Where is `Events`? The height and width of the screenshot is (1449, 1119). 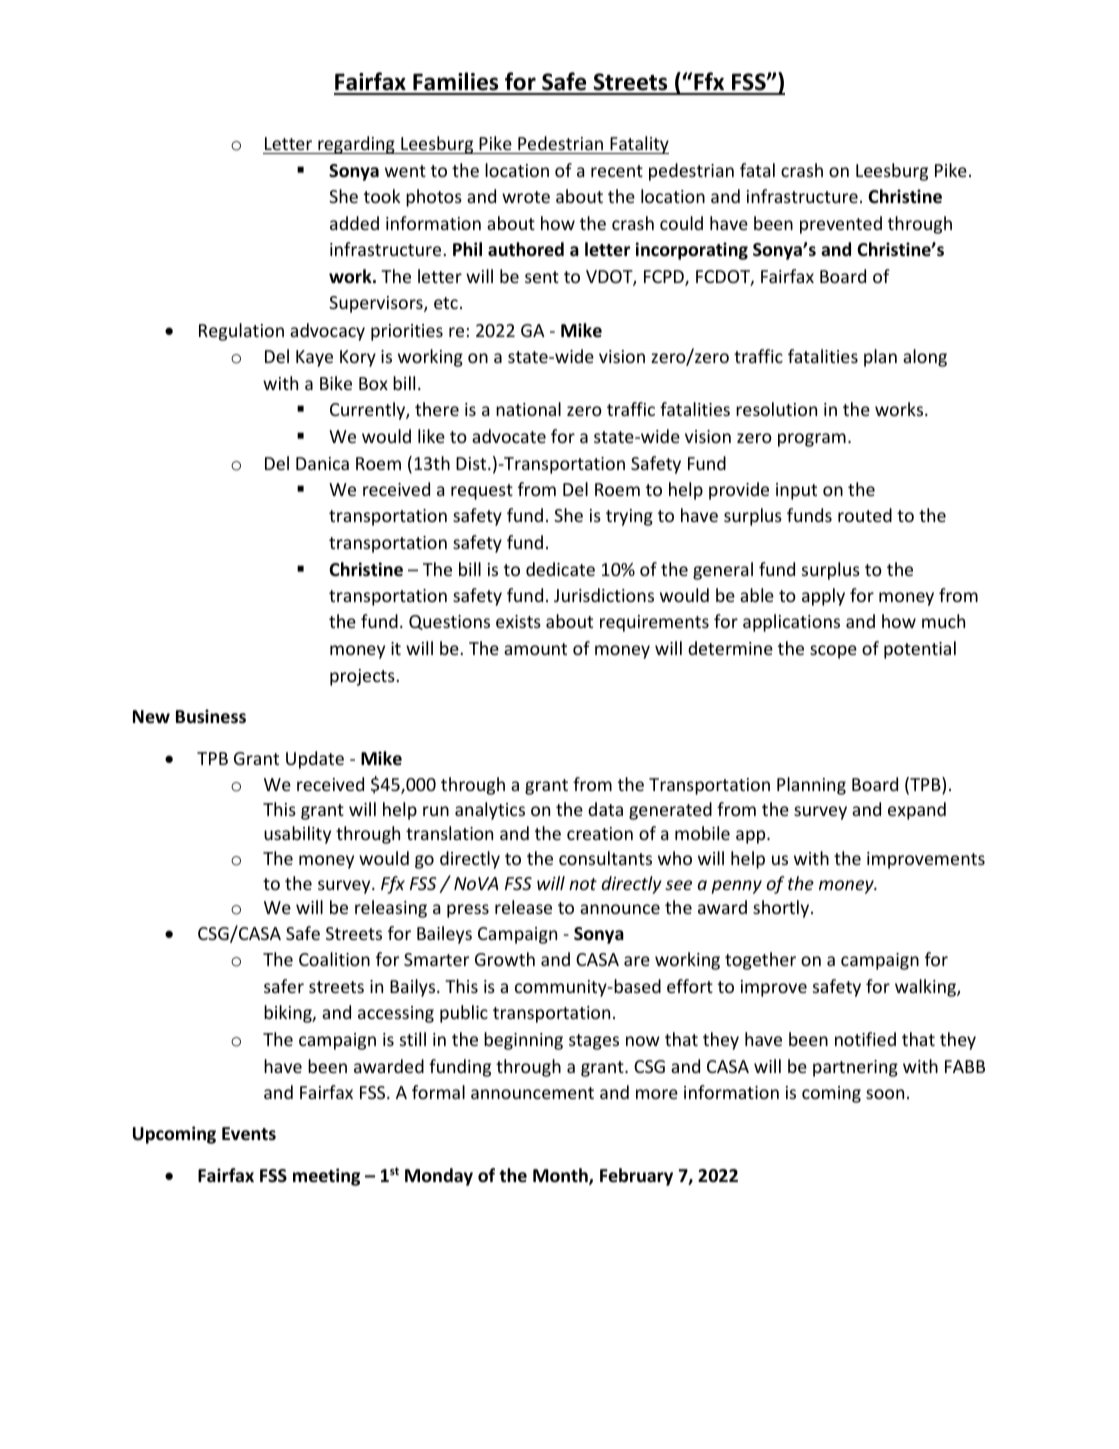 Events is located at coordinates (249, 1134).
